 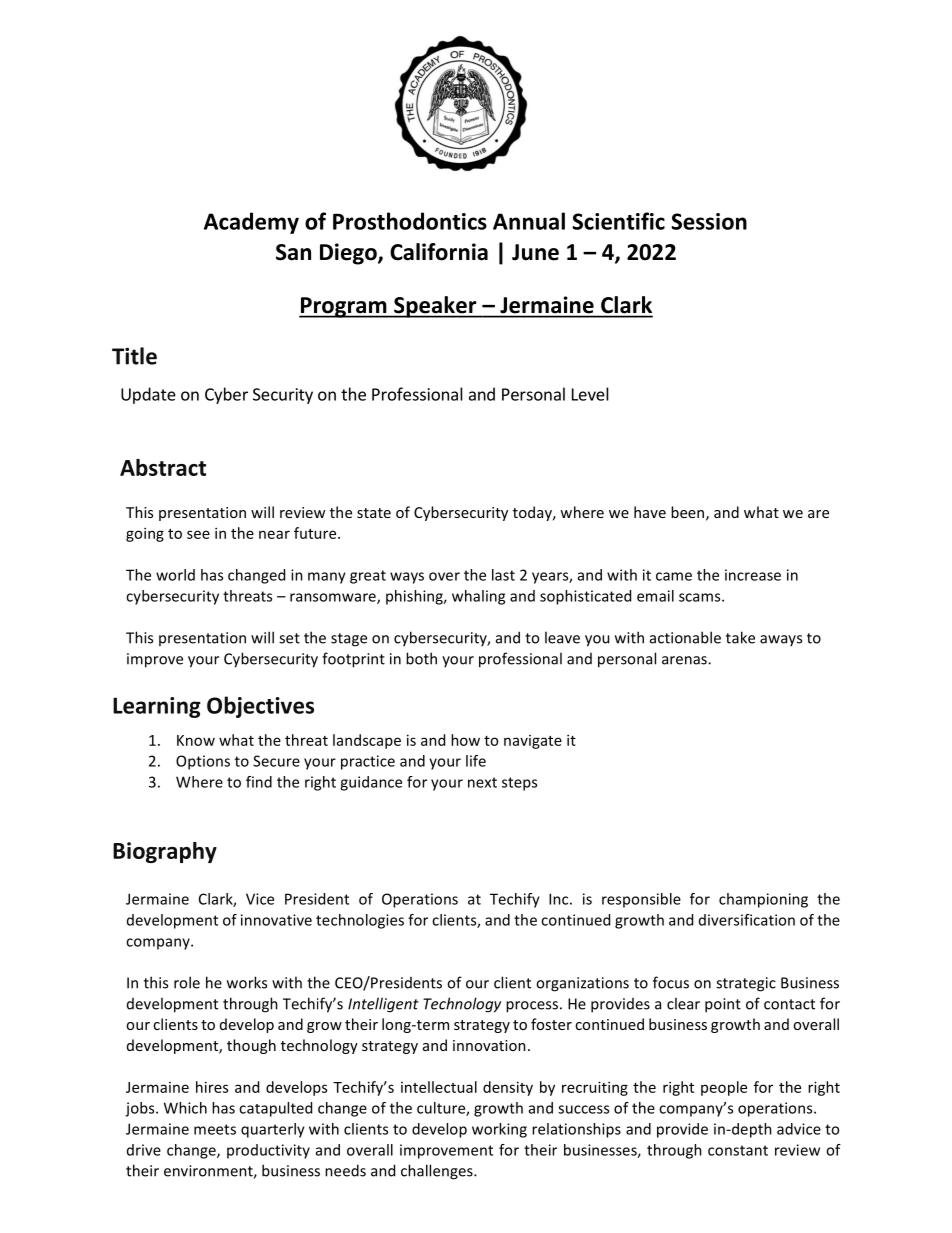 What do you see at coordinates (747, 920) in the screenshot?
I see `diversification` at bounding box center [747, 920].
